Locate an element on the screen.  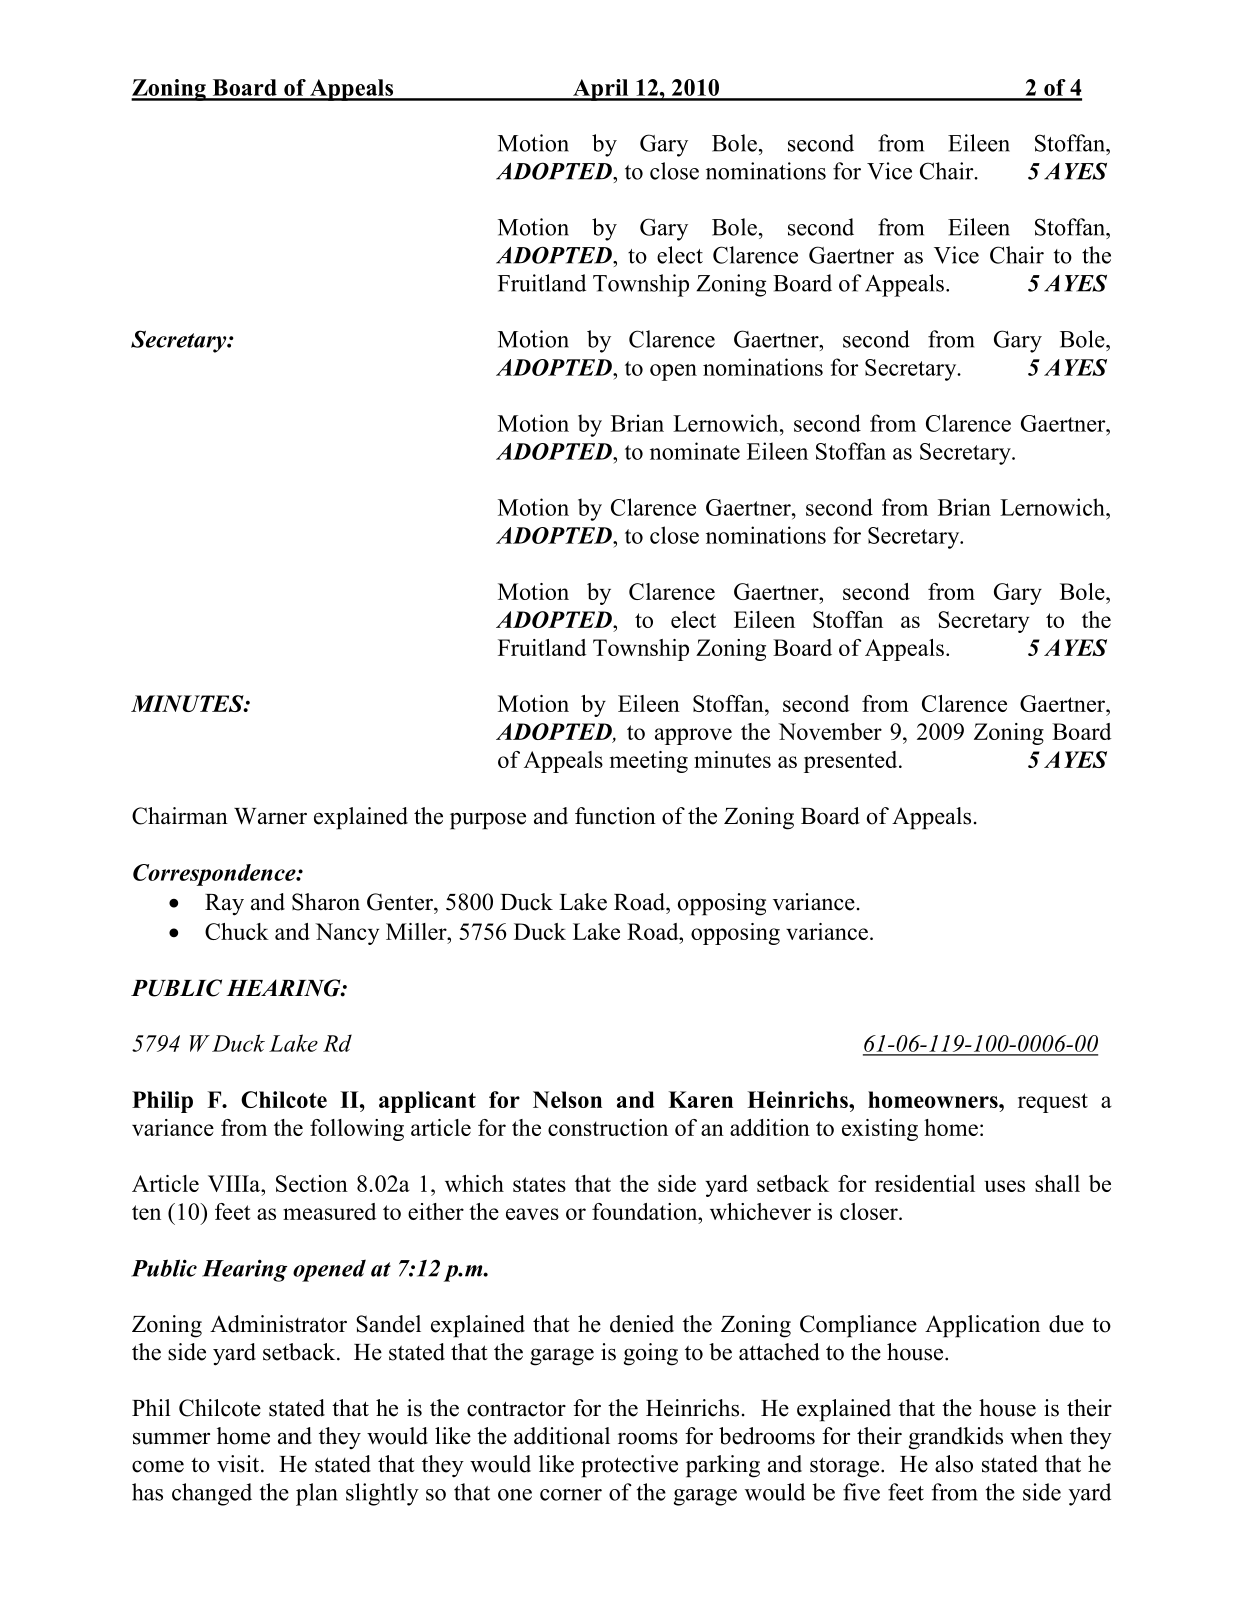
November is located at coordinates (830, 731).
